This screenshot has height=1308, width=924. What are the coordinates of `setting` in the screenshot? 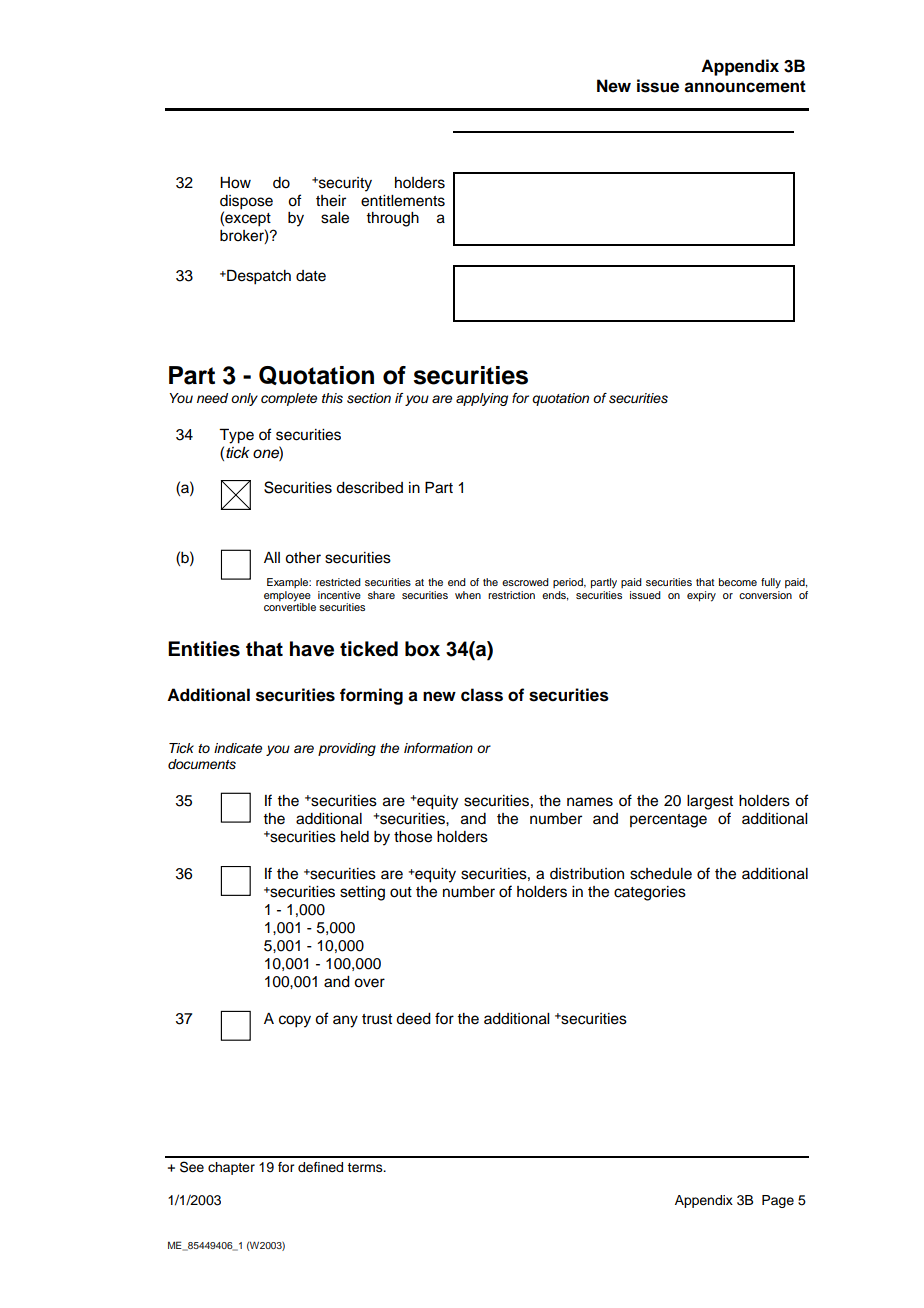 It's located at (362, 893).
